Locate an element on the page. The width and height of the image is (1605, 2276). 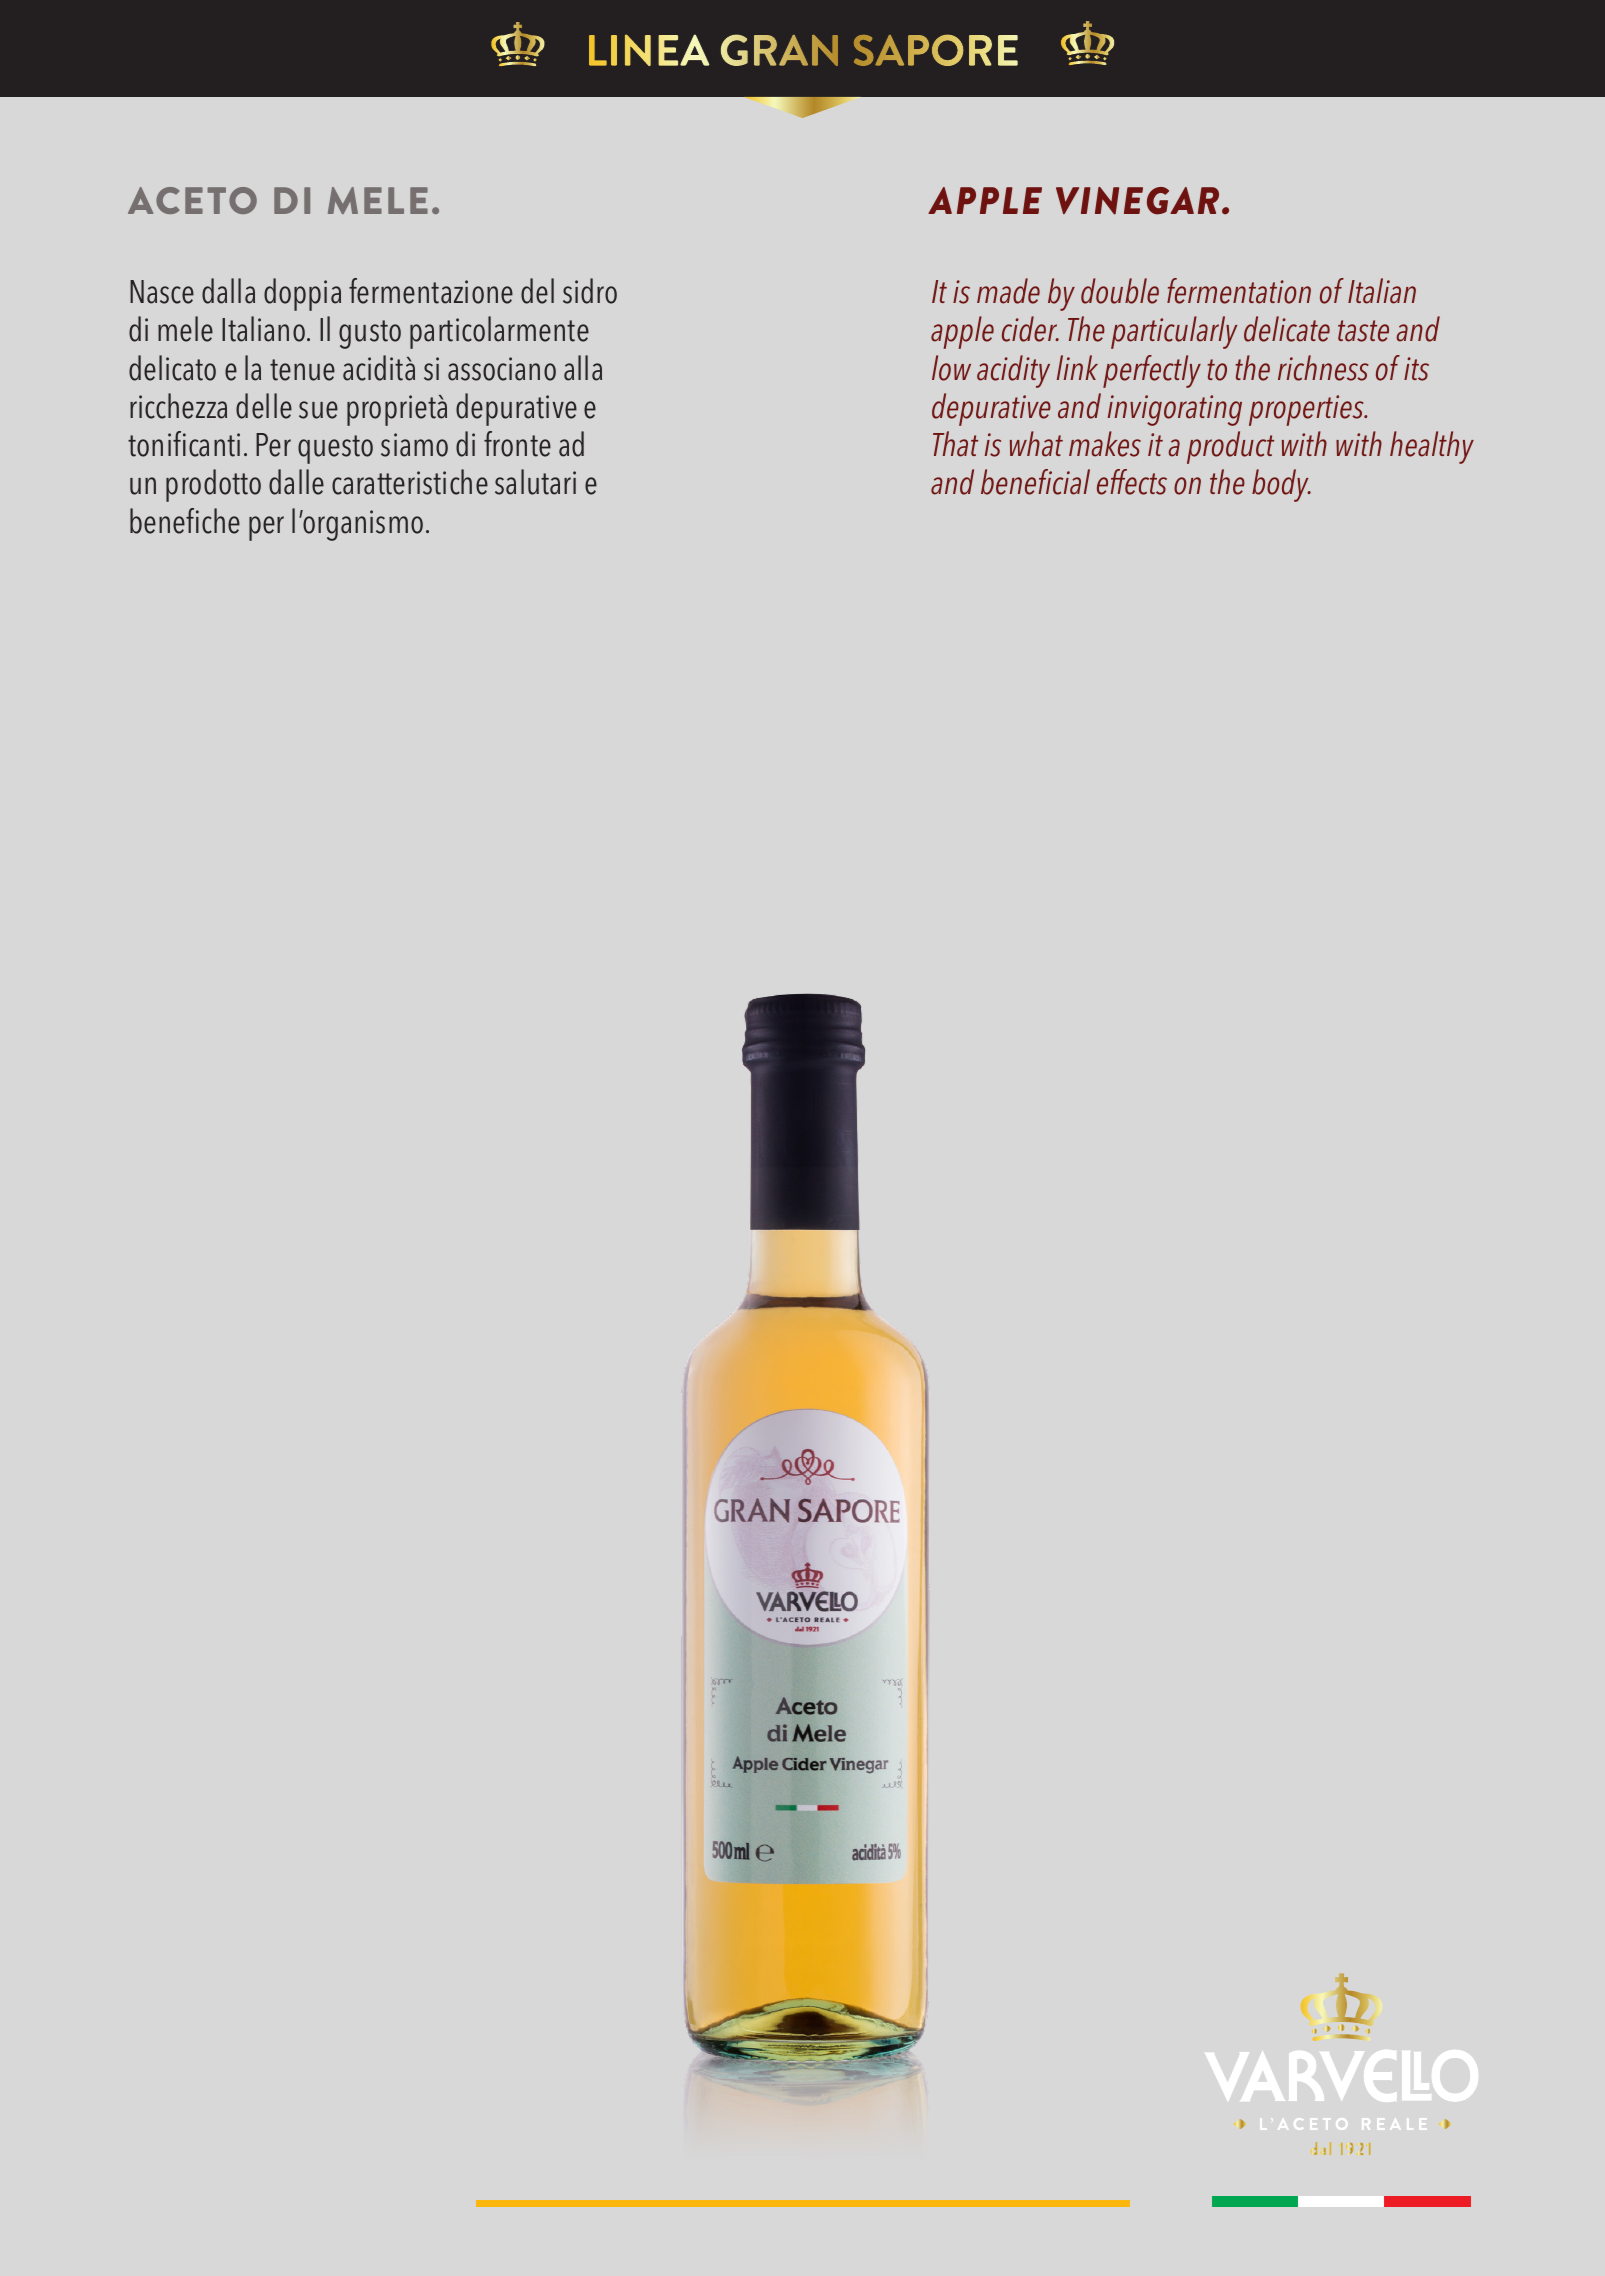
made is located at coordinates (1008, 291).
